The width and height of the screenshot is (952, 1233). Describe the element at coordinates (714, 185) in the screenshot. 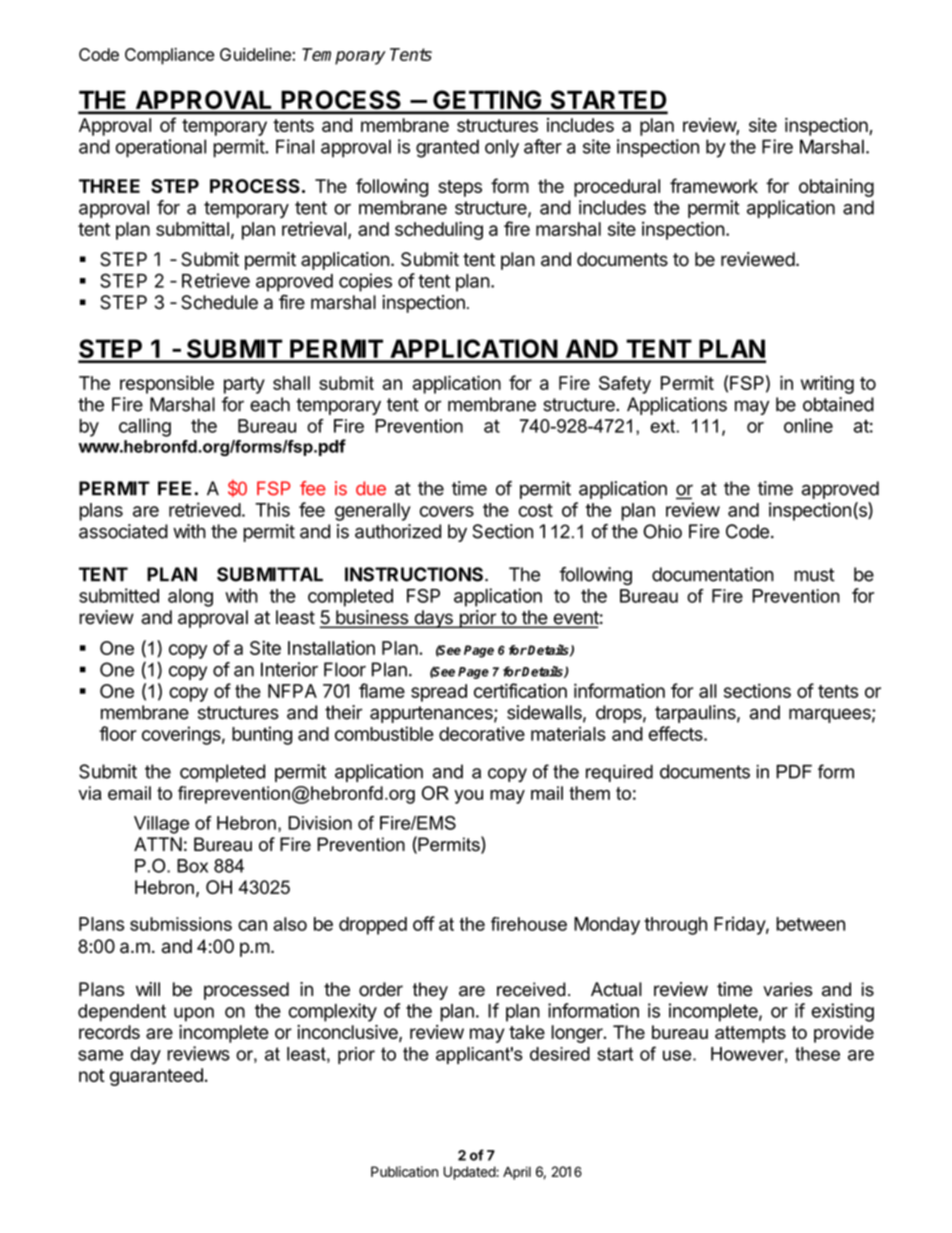

I see `framework` at that location.
